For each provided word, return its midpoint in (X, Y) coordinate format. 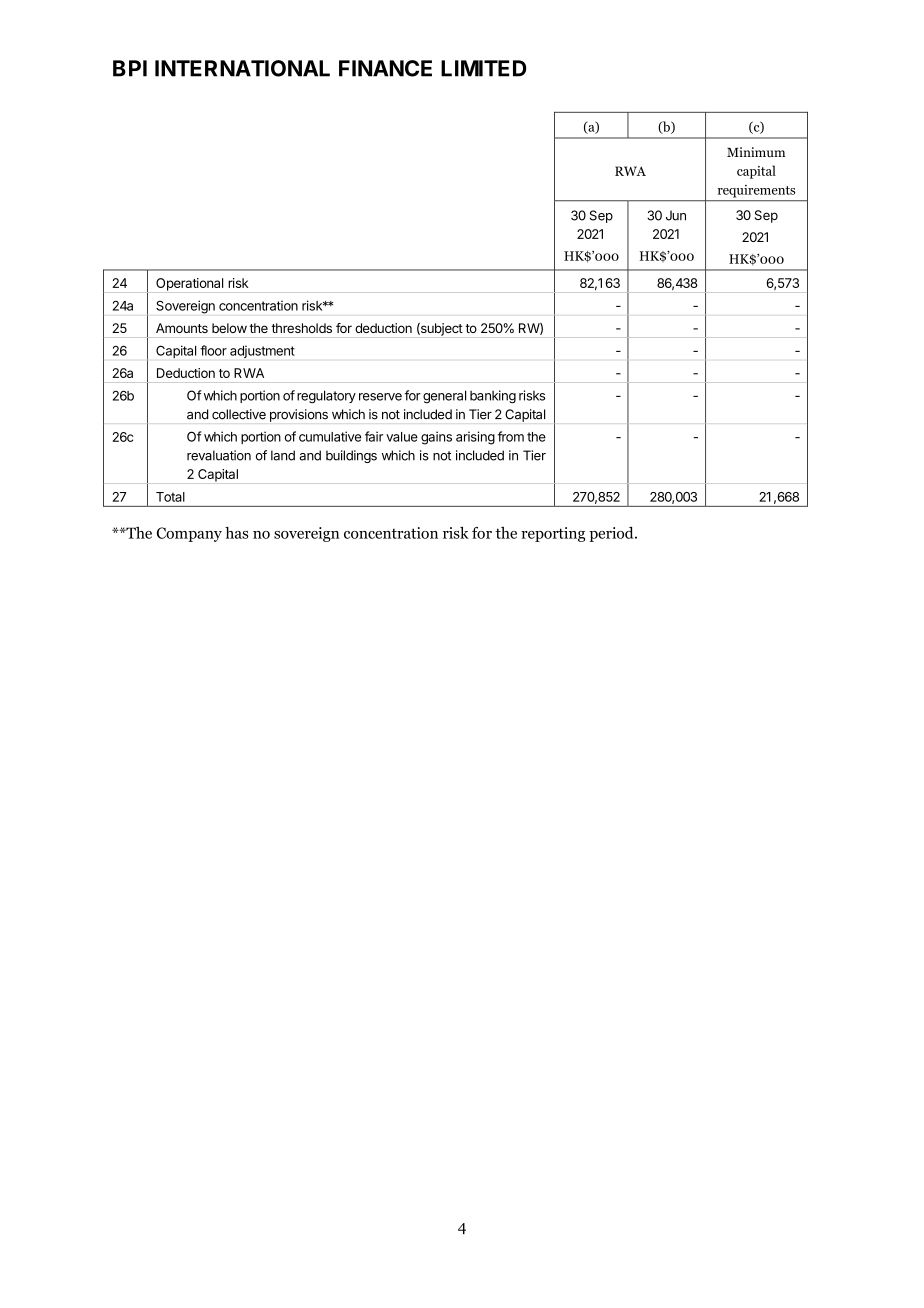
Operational (190, 285)
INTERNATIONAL (242, 68)
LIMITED (484, 68)
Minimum (756, 152)
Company (189, 534)
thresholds (302, 328)
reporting (553, 534)
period (612, 534)
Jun (676, 215)
